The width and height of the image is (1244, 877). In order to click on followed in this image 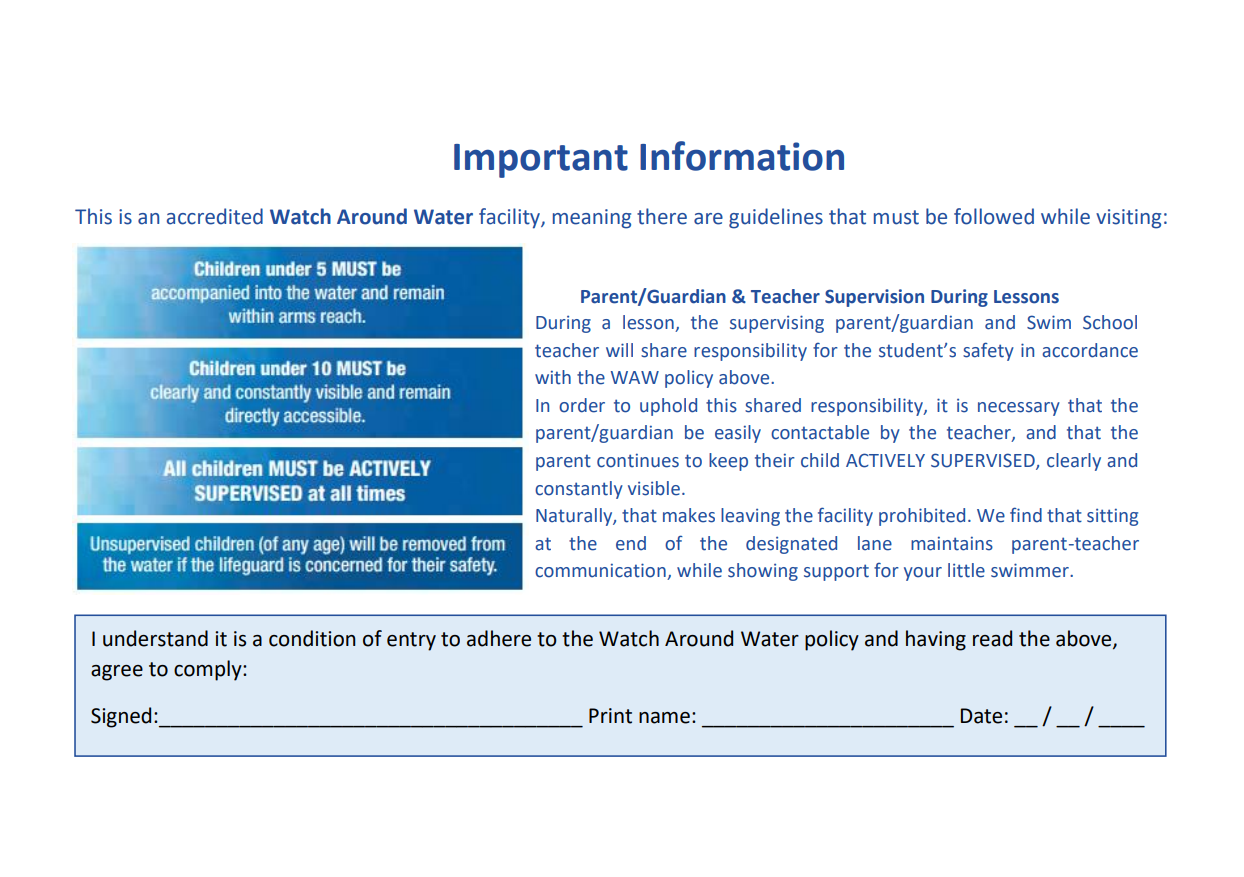, I will do `click(994, 216)`.
